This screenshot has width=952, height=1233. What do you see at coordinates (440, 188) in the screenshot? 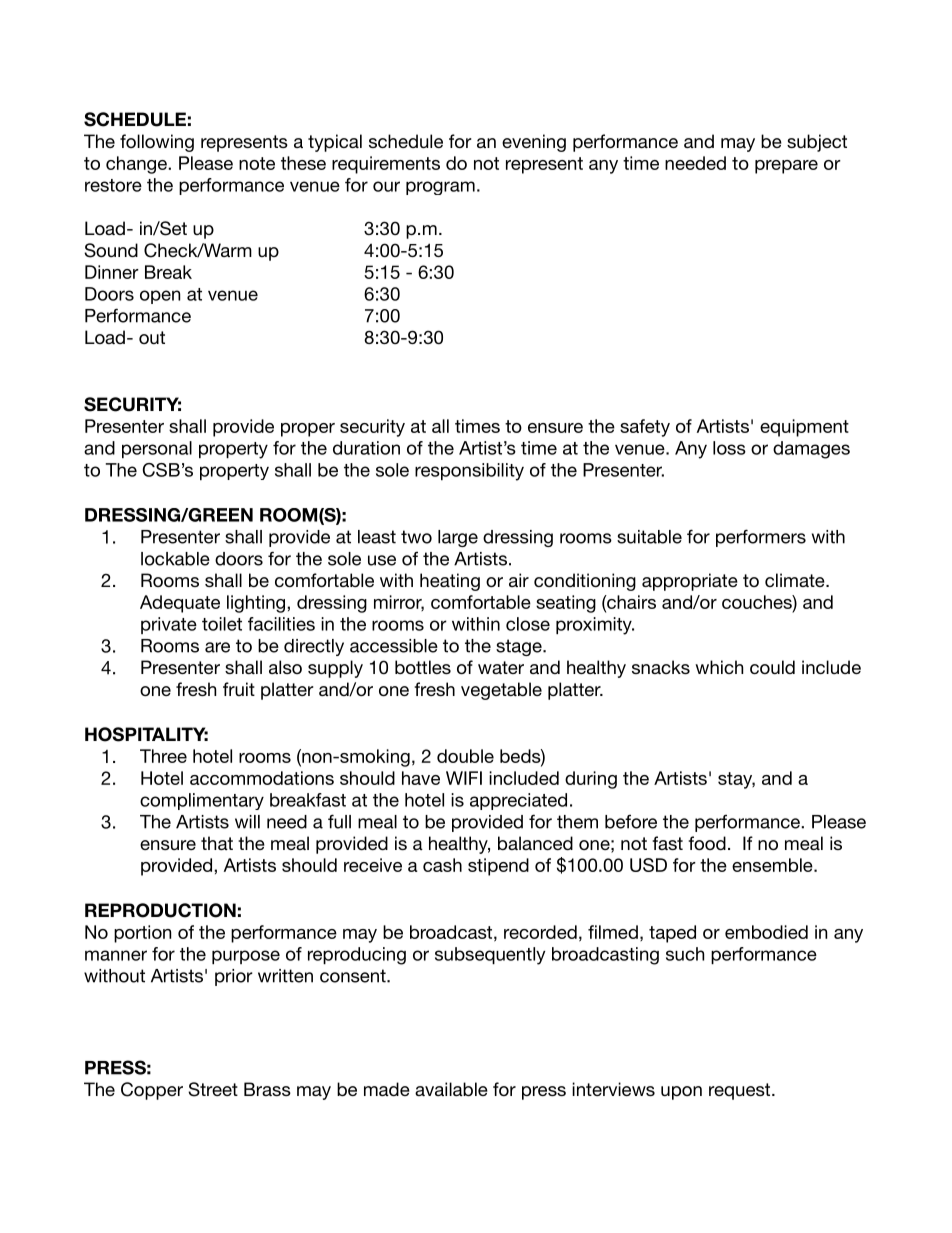
I see `program` at bounding box center [440, 188].
